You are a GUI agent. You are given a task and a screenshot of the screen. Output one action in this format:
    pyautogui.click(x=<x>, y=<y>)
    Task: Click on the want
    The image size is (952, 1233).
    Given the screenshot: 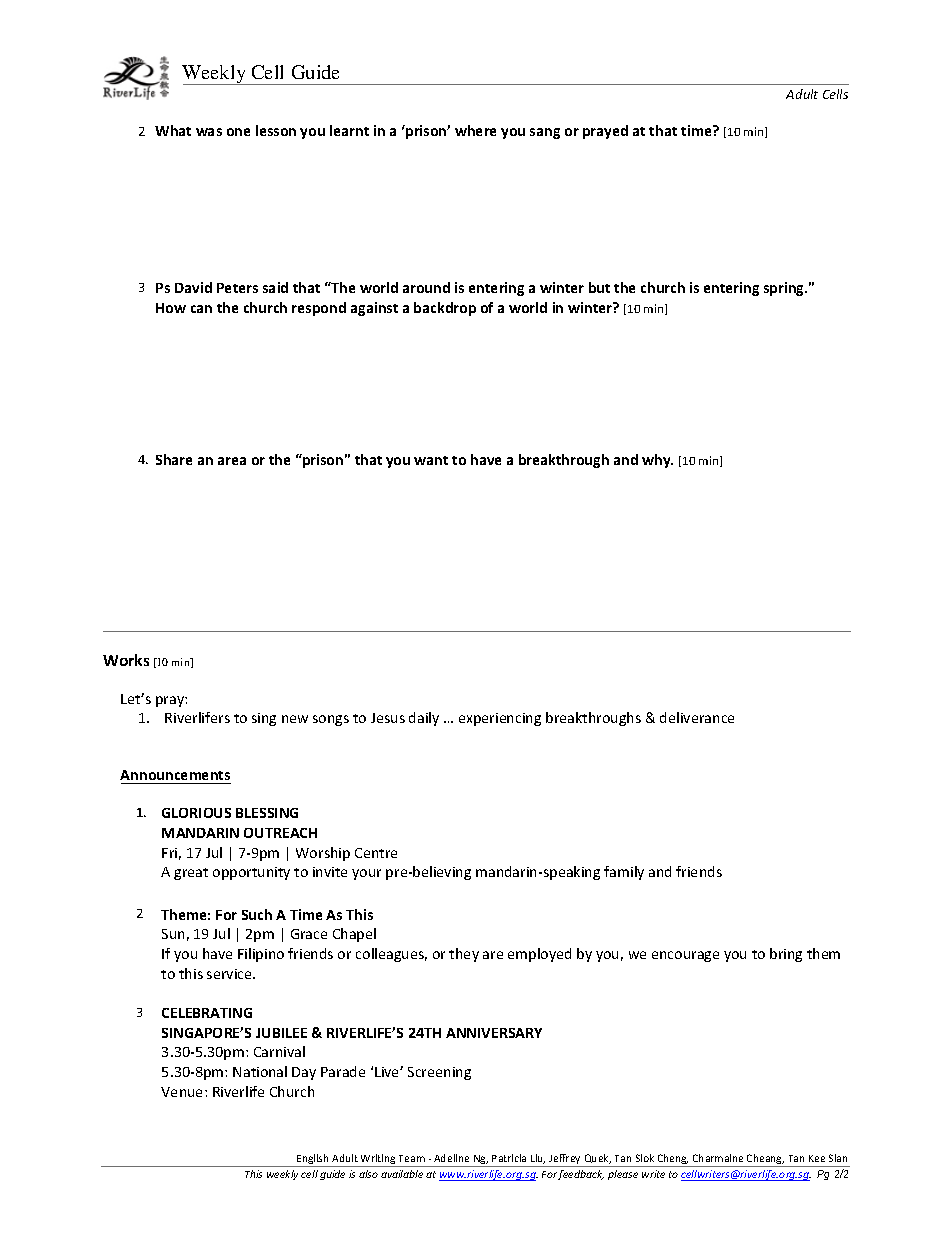 What is the action you would take?
    pyautogui.click(x=431, y=460)
